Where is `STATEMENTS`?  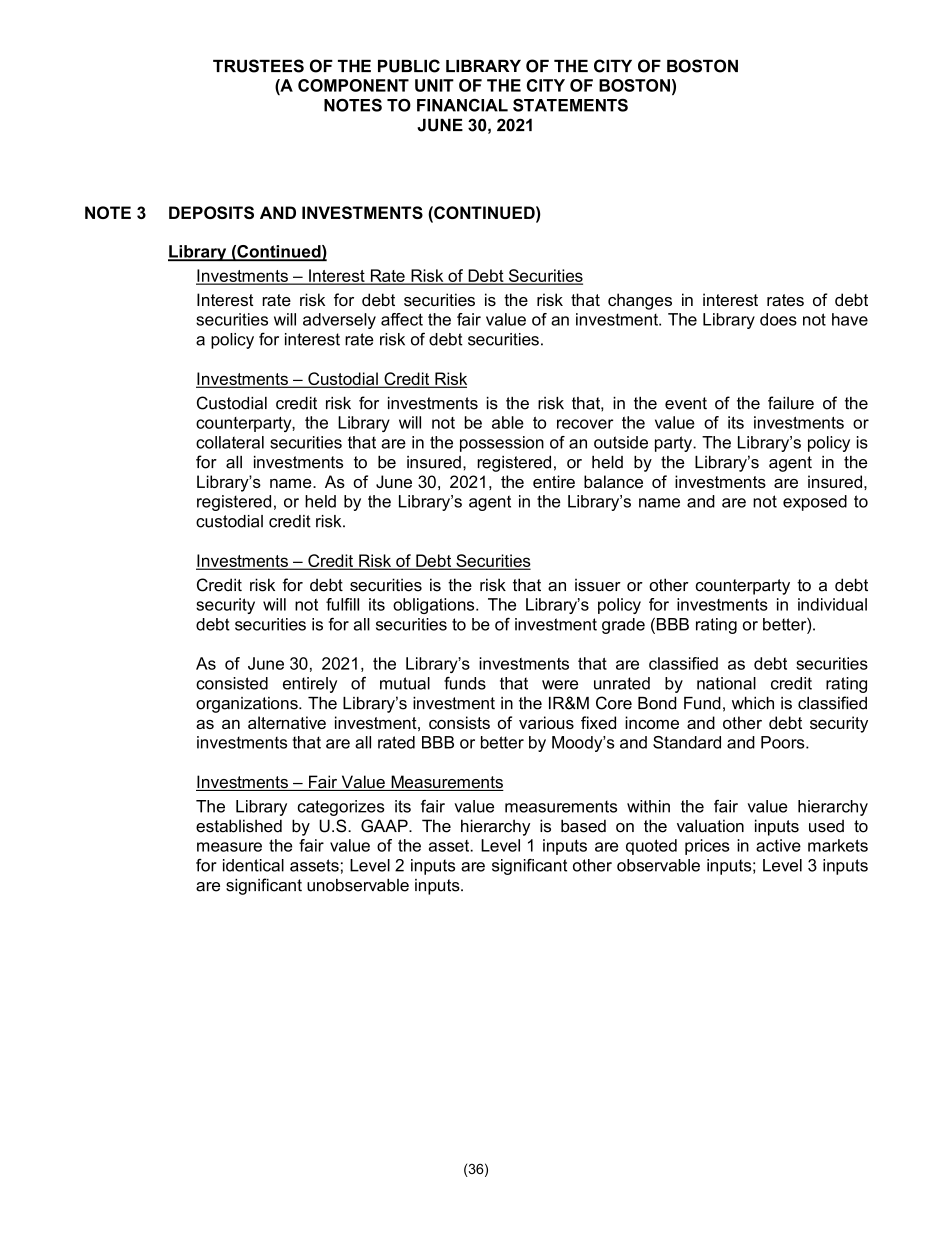
STATEMENTS is located at coordinates (570, 105).
